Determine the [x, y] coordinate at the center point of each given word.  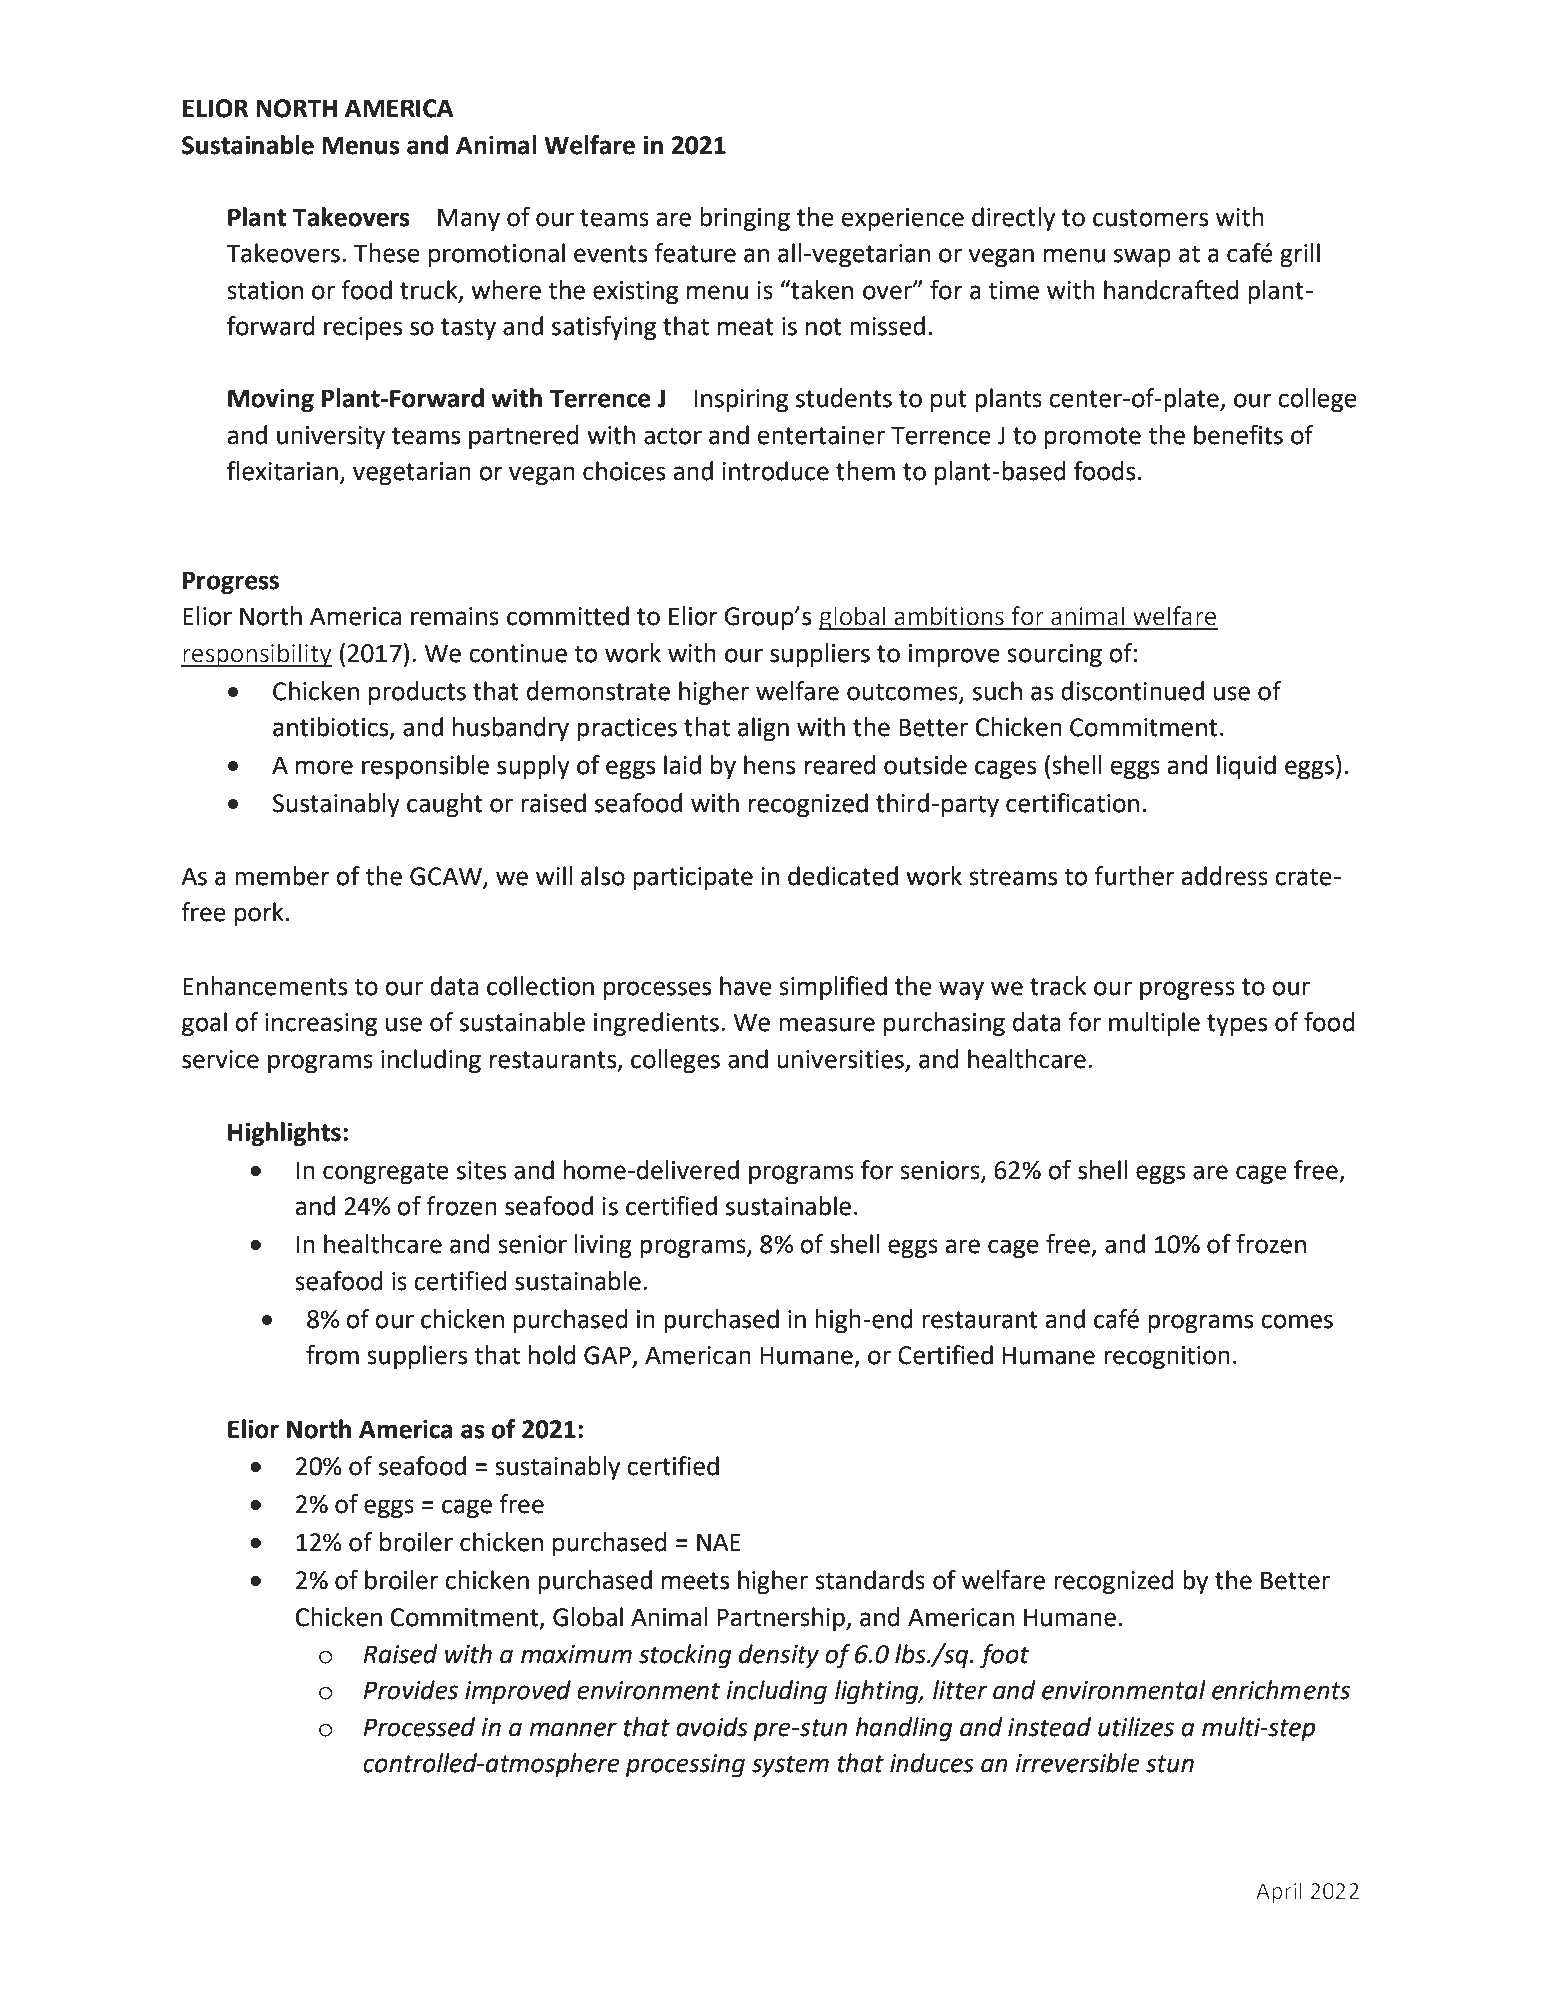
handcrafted [1171, 290]
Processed [419, 1727]
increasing [321, 1025]
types [1237, 1025]
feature [695, 253]
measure [827, 1024]
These [387, 253]
